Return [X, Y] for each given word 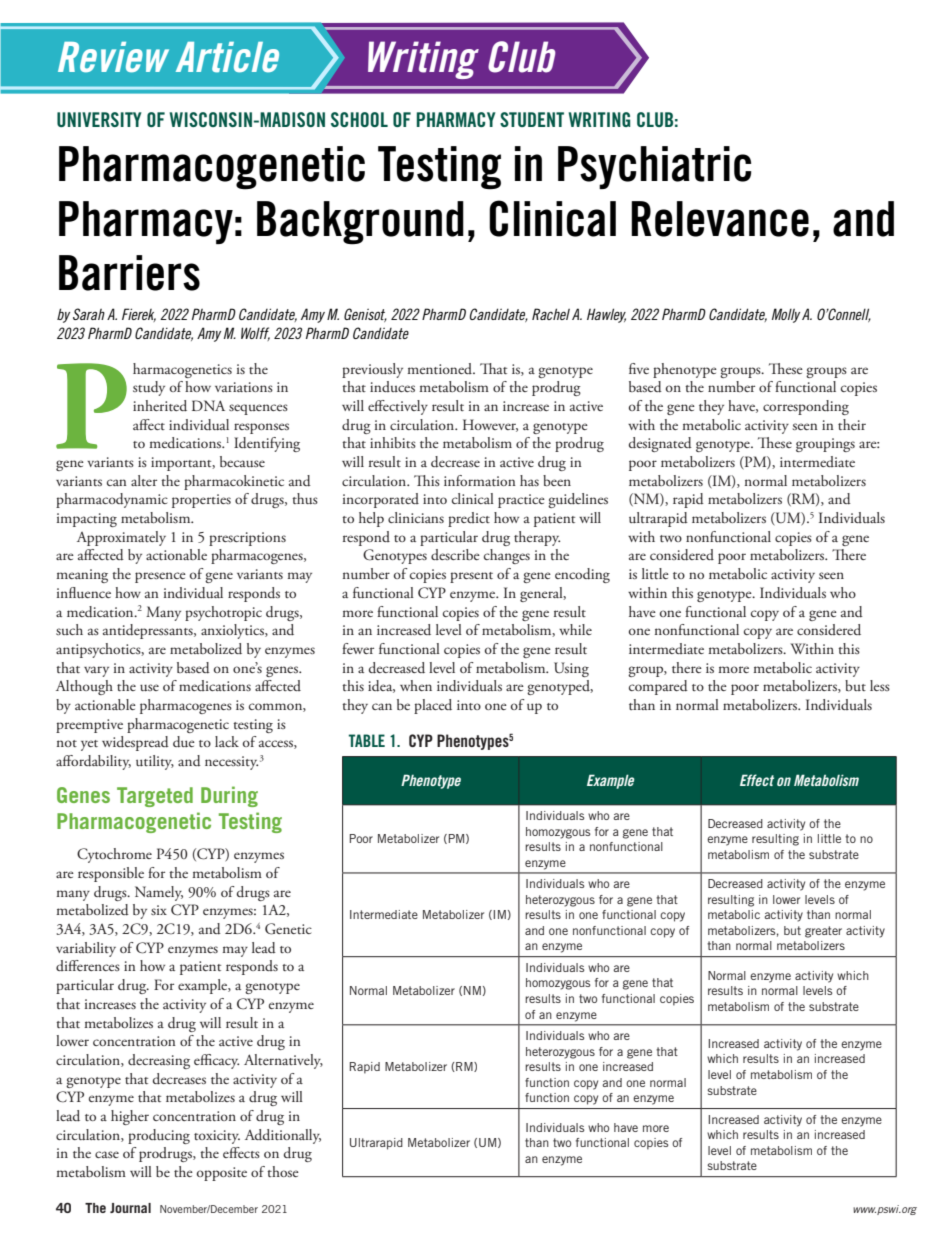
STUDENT [532, 119]
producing [159, 1136]
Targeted [155, 797]
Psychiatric [654, 167]
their [852, 424]
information [480, 480]
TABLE [367, 740]
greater [823, 932]
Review [113, 57]
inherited [160, 406]
